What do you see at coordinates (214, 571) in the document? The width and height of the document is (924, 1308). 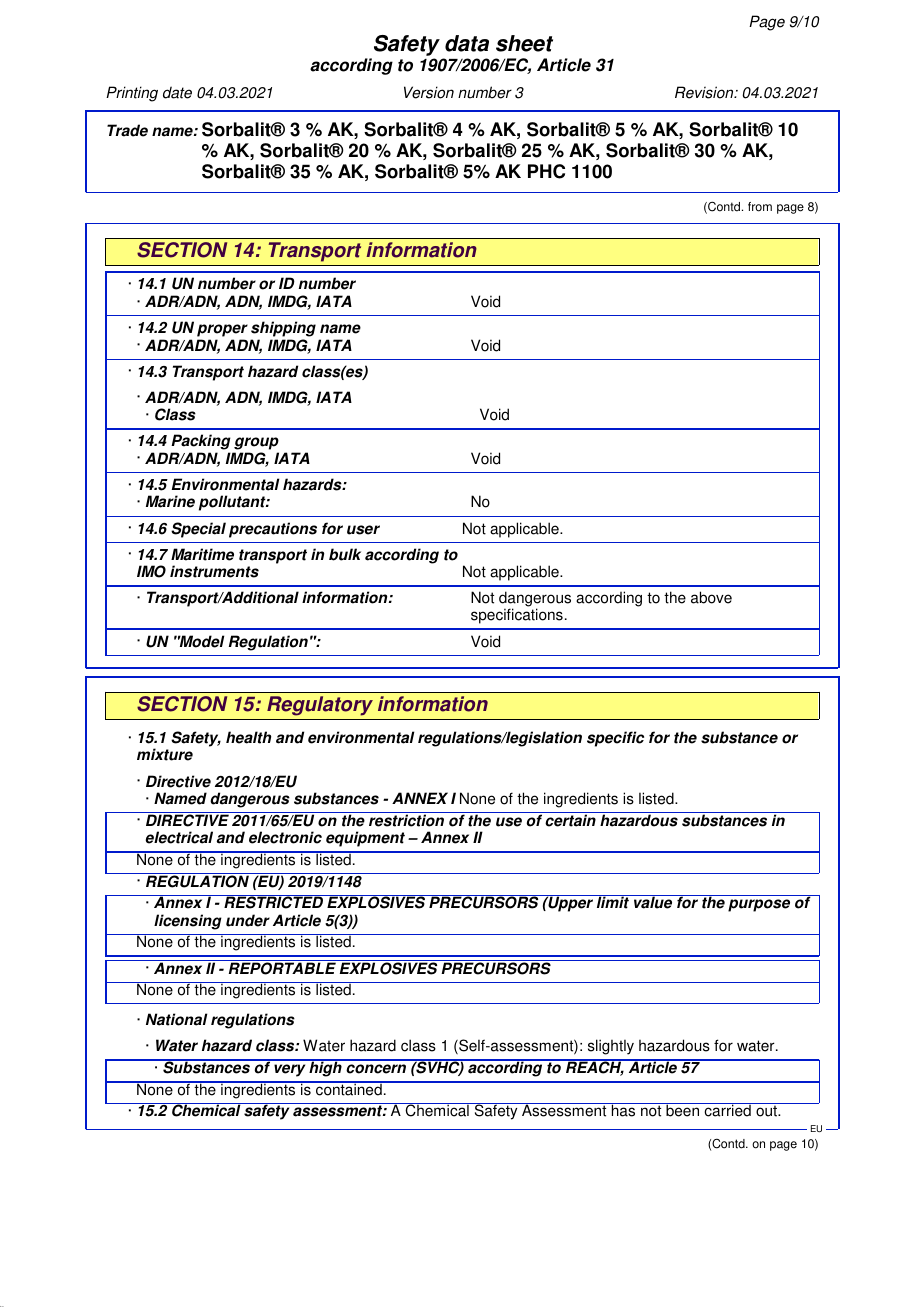 I see `instruments` at bounding box center [214, 571].
